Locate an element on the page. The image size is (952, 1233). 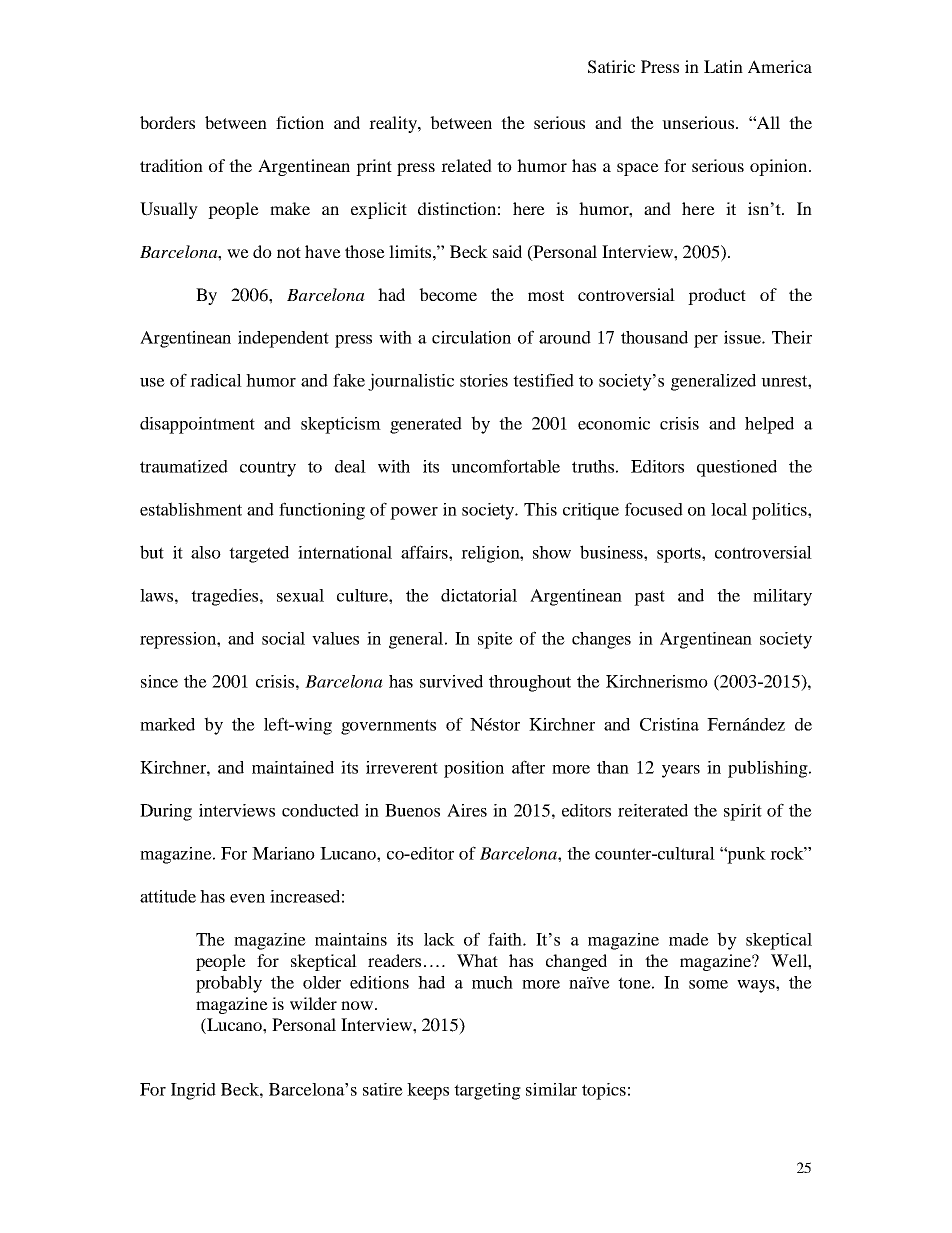
During is located at coordinates (166, 812).
